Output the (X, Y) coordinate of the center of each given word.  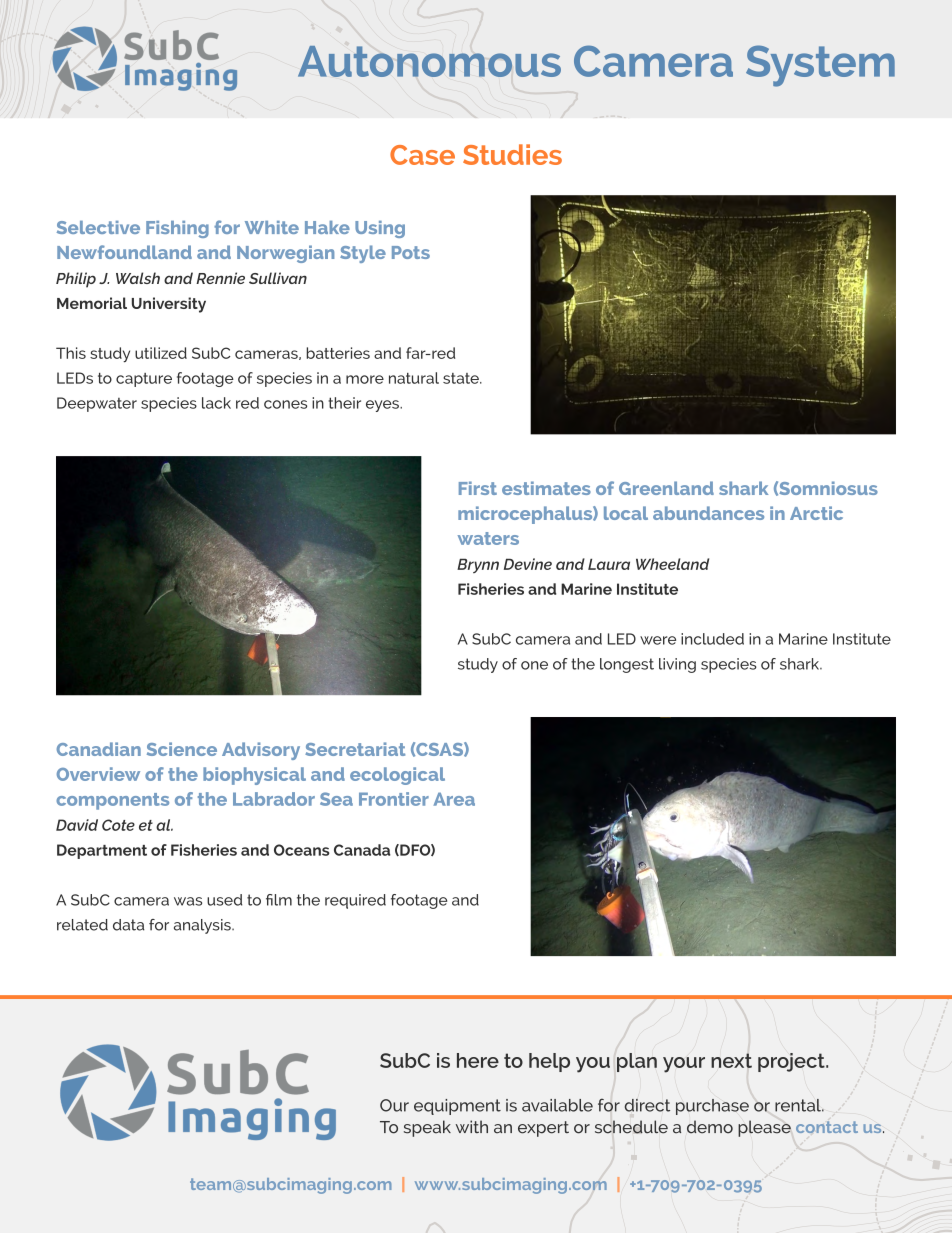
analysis (203, 926)
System (820, 66)
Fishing (177, 229)
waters (488, 538)
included (712, 639)
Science (182, 749)
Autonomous (429, 61)
